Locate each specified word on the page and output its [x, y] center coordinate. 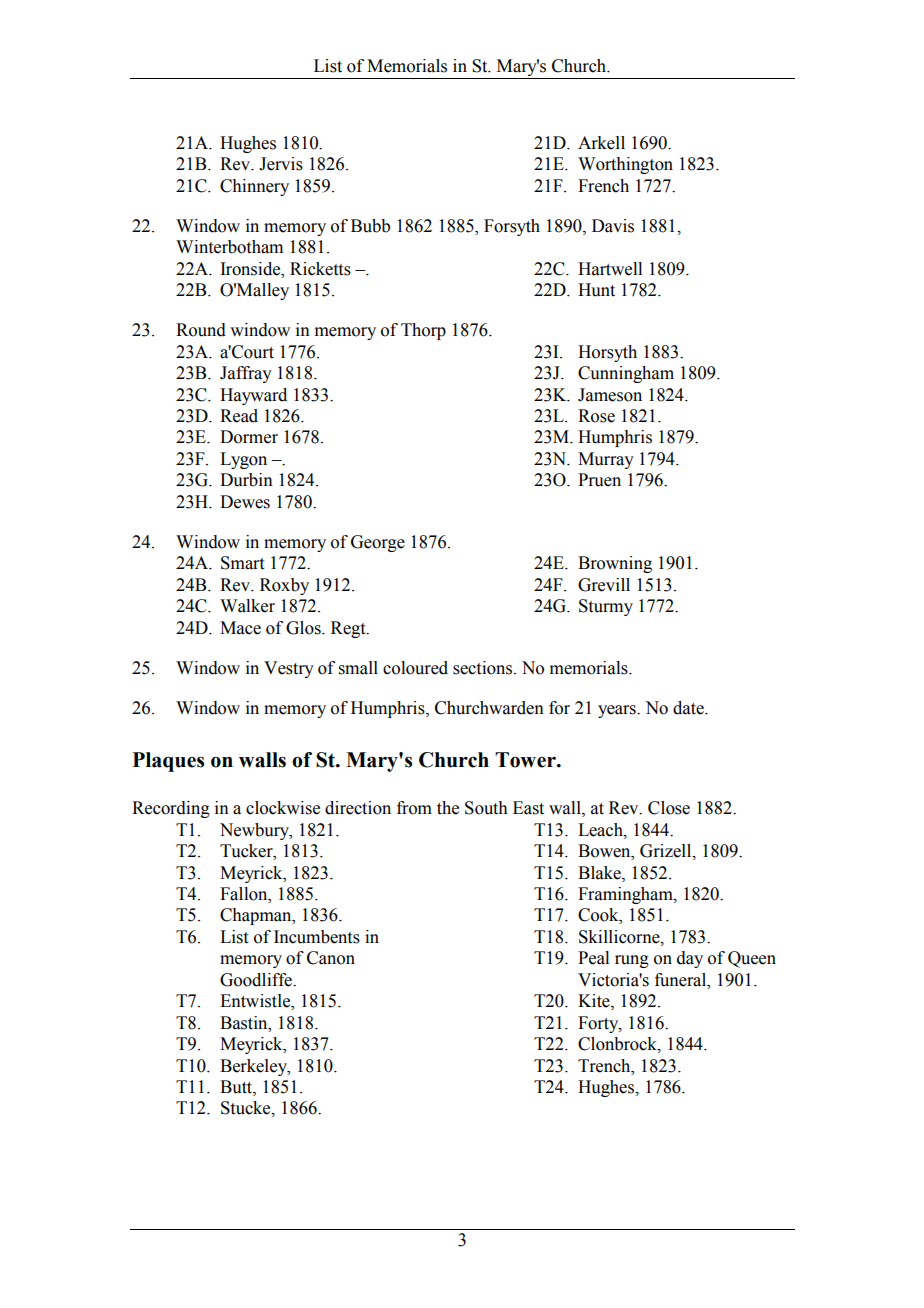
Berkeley [254, 1067]
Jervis [281, 164]
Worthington [625, 165]
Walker [247, 606]
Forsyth [512, 227]
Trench [605, 1066]
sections [484, 668]
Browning [615, 564]
